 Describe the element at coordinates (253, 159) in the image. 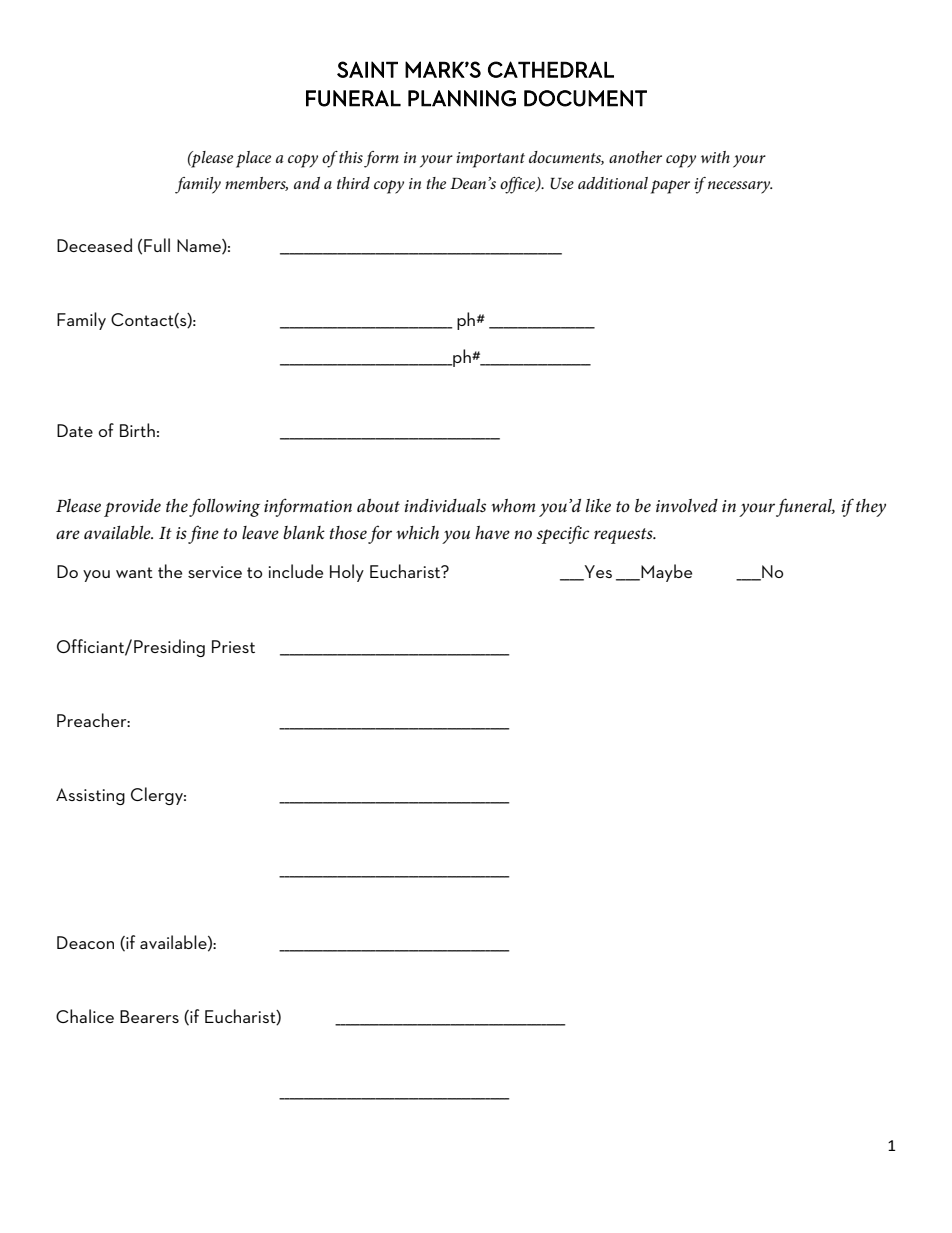

I see `place` at that location.
